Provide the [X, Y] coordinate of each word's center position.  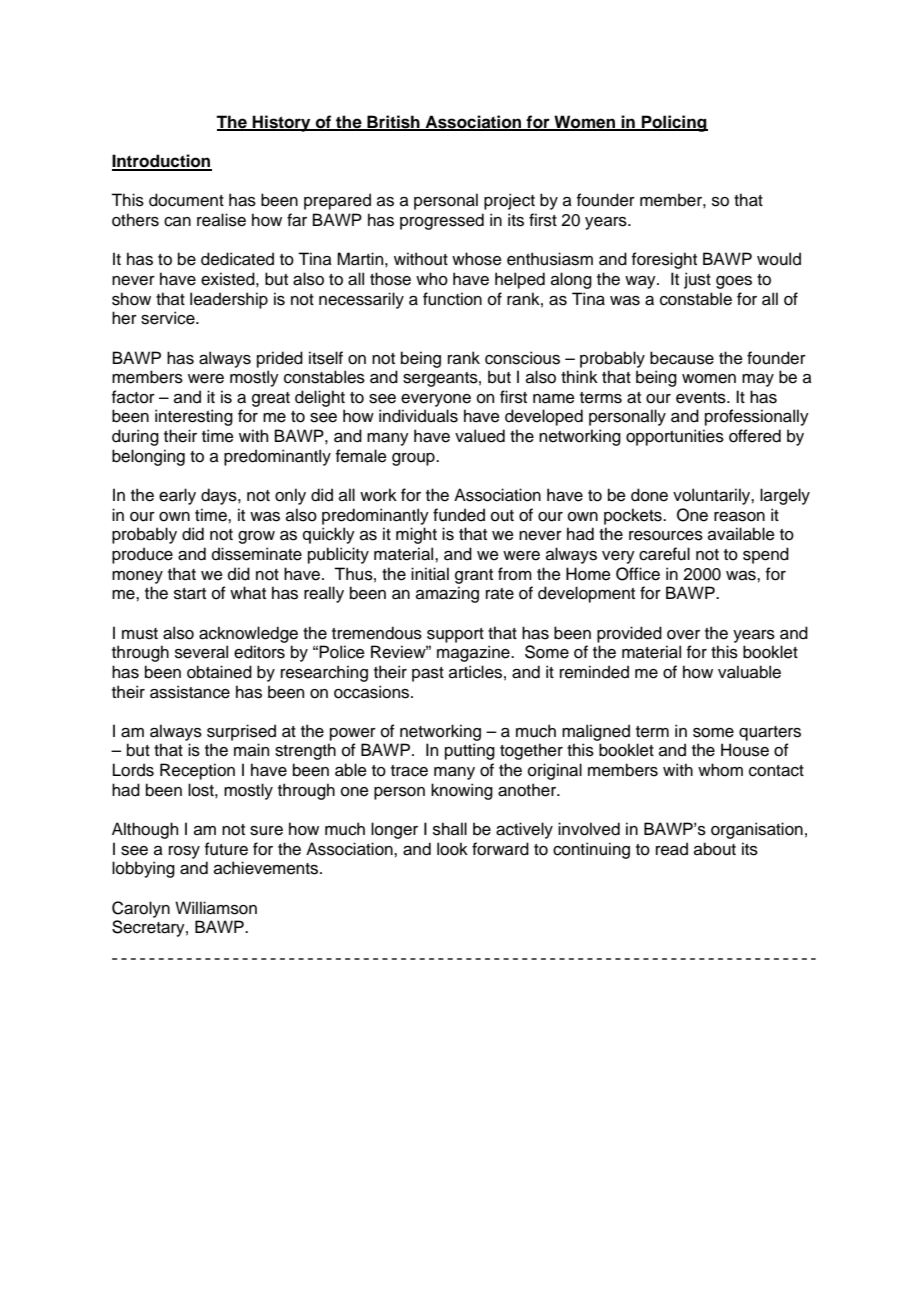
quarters [770, 733]
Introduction [162, 162]
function [452, 299]
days [220, 496]
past [428, 674]
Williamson [216, 908]
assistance [190, 692]
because [682, 358]
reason [739, 517]
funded [459, 515]
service [169, 318]
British [393, 122]
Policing [674, 123]
